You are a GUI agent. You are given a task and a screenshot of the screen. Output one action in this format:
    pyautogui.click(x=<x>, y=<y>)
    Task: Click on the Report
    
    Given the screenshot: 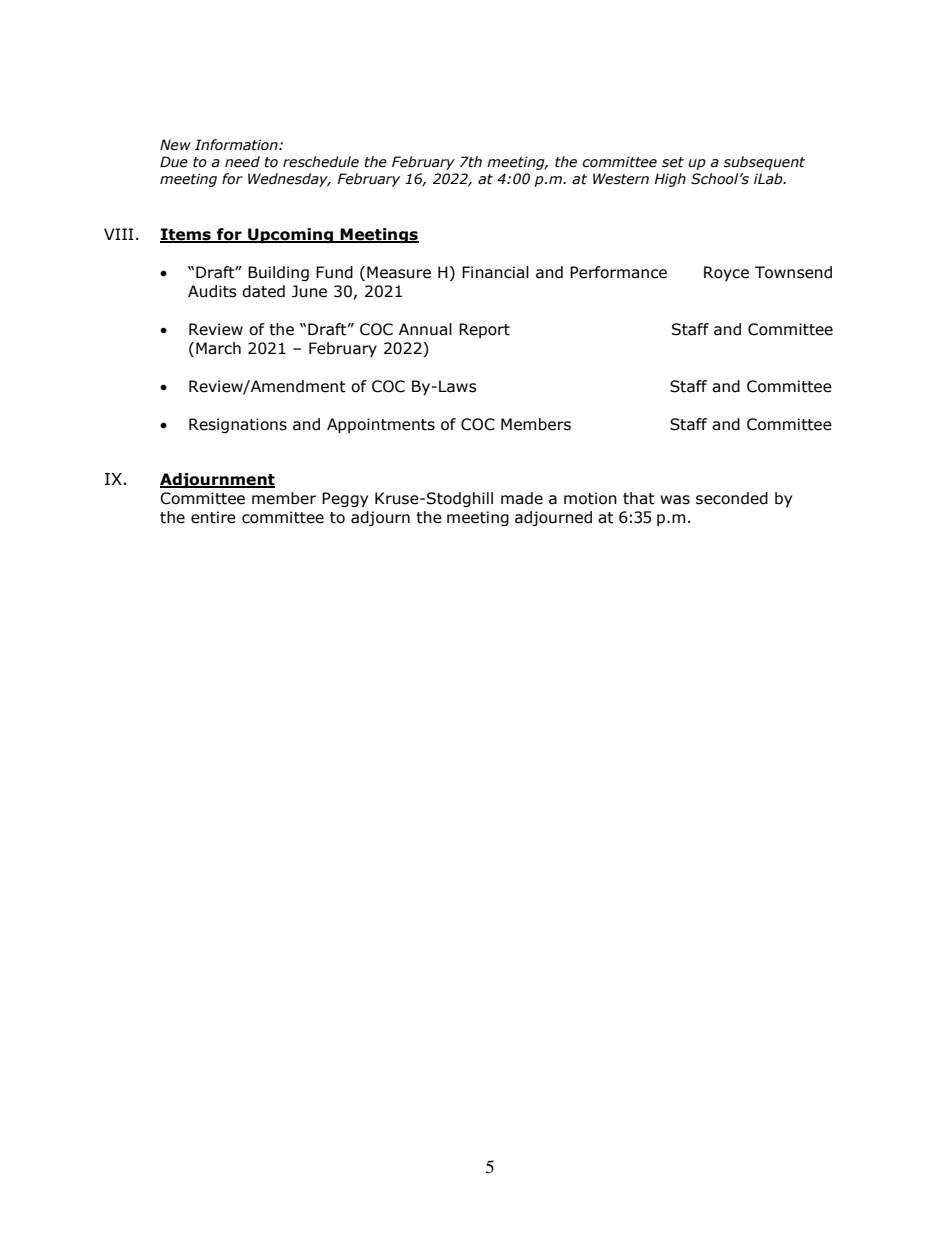 What is the action you would take?
    pyautogui.click(x=484, y=330)
